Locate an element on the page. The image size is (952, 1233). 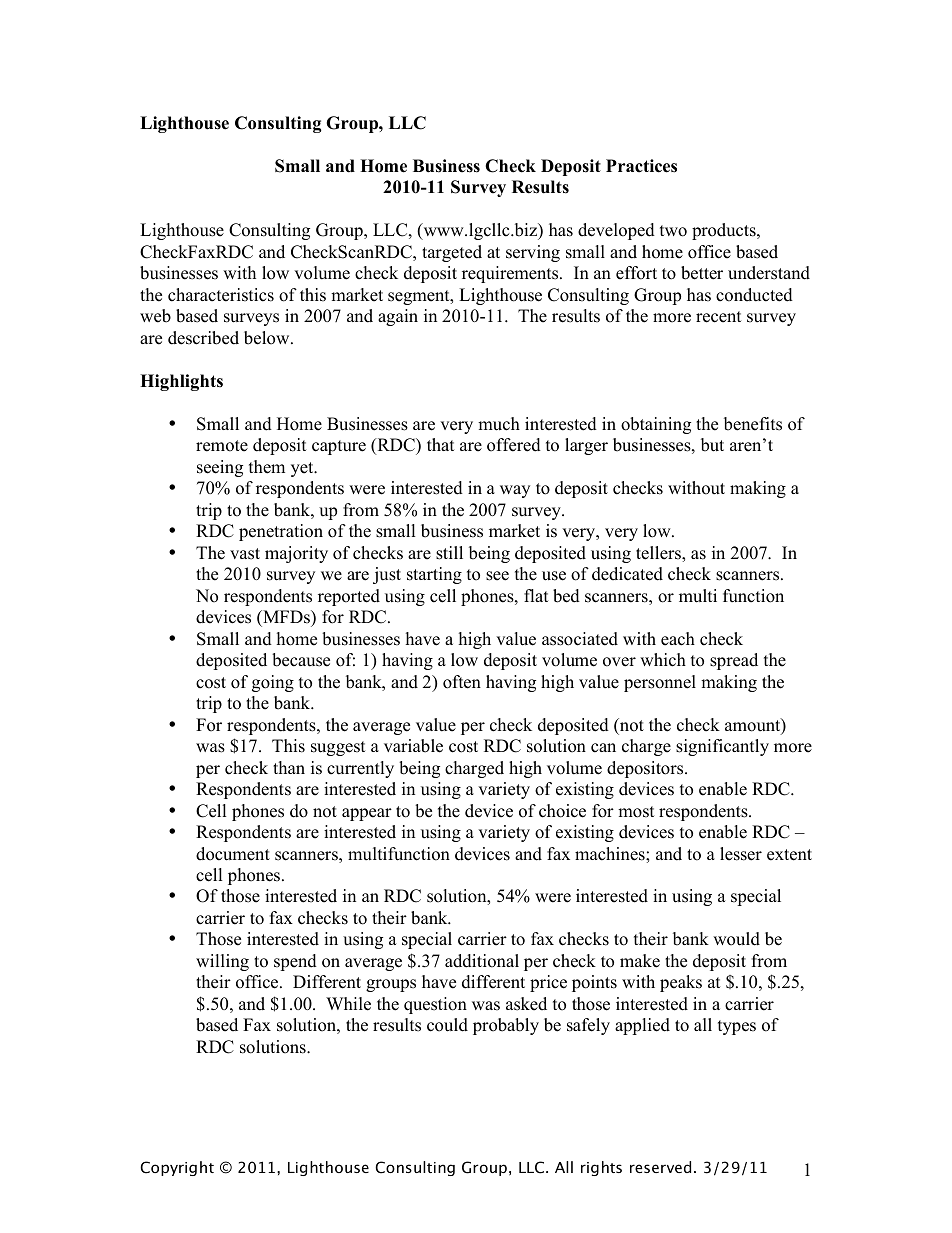
rights is located at coordinates (601, 1168).
